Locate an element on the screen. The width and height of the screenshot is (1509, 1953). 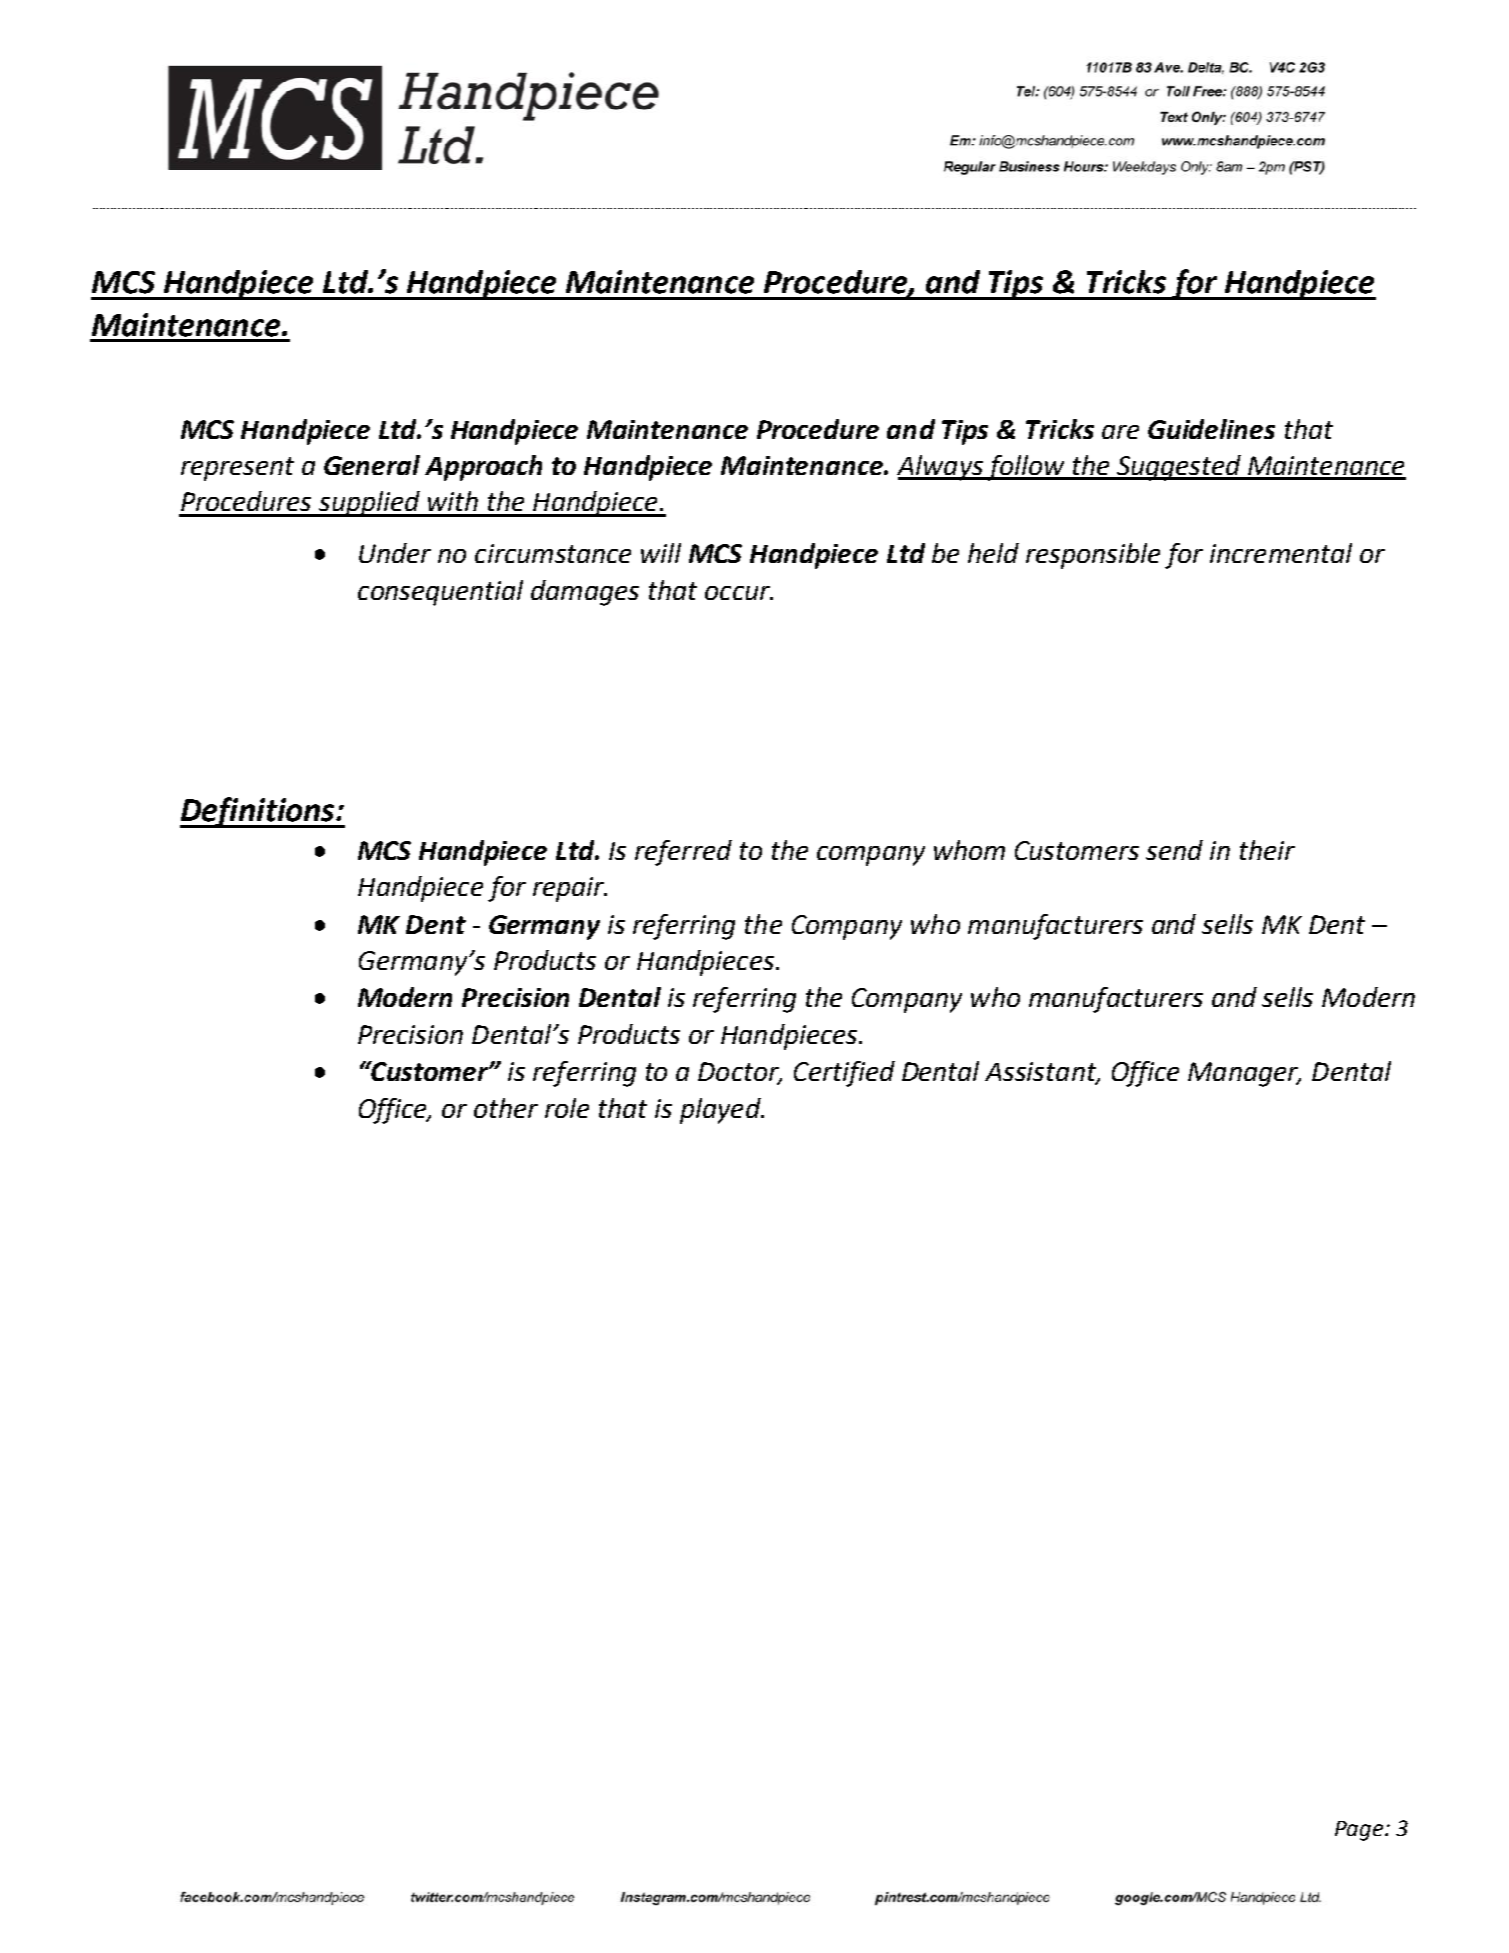
Certified is located at coordinates (844, 1074).
